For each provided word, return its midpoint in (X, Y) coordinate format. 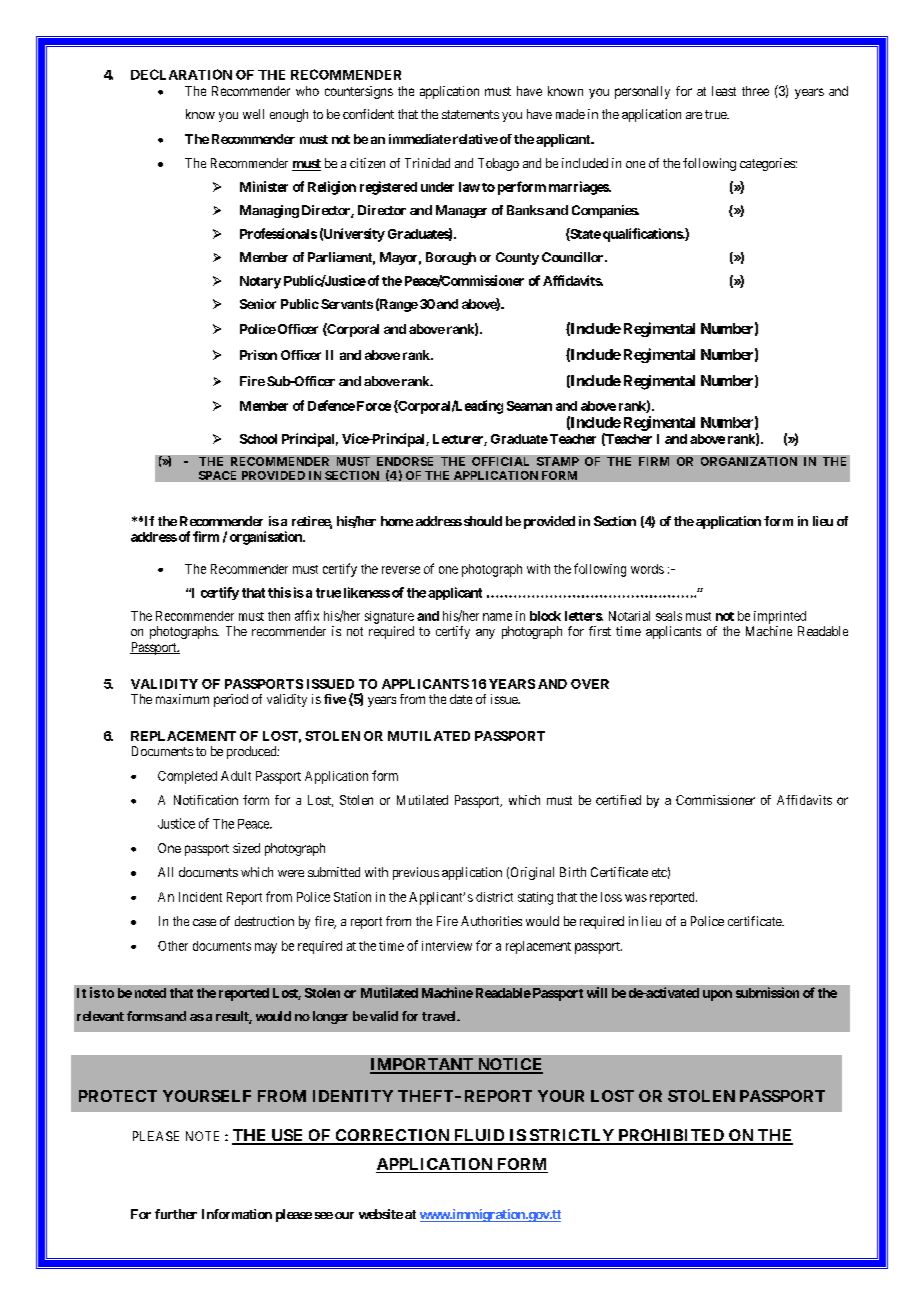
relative (474, 139)
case (204, 922)
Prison (258, 355)
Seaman (529, 406)
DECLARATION (181, 74)
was (636, 898)
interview (447, 946)
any (485, 634)
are (694, 115)
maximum (182, 699)
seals (669, 616)
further (176, 1214)
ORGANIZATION (749, 461)
